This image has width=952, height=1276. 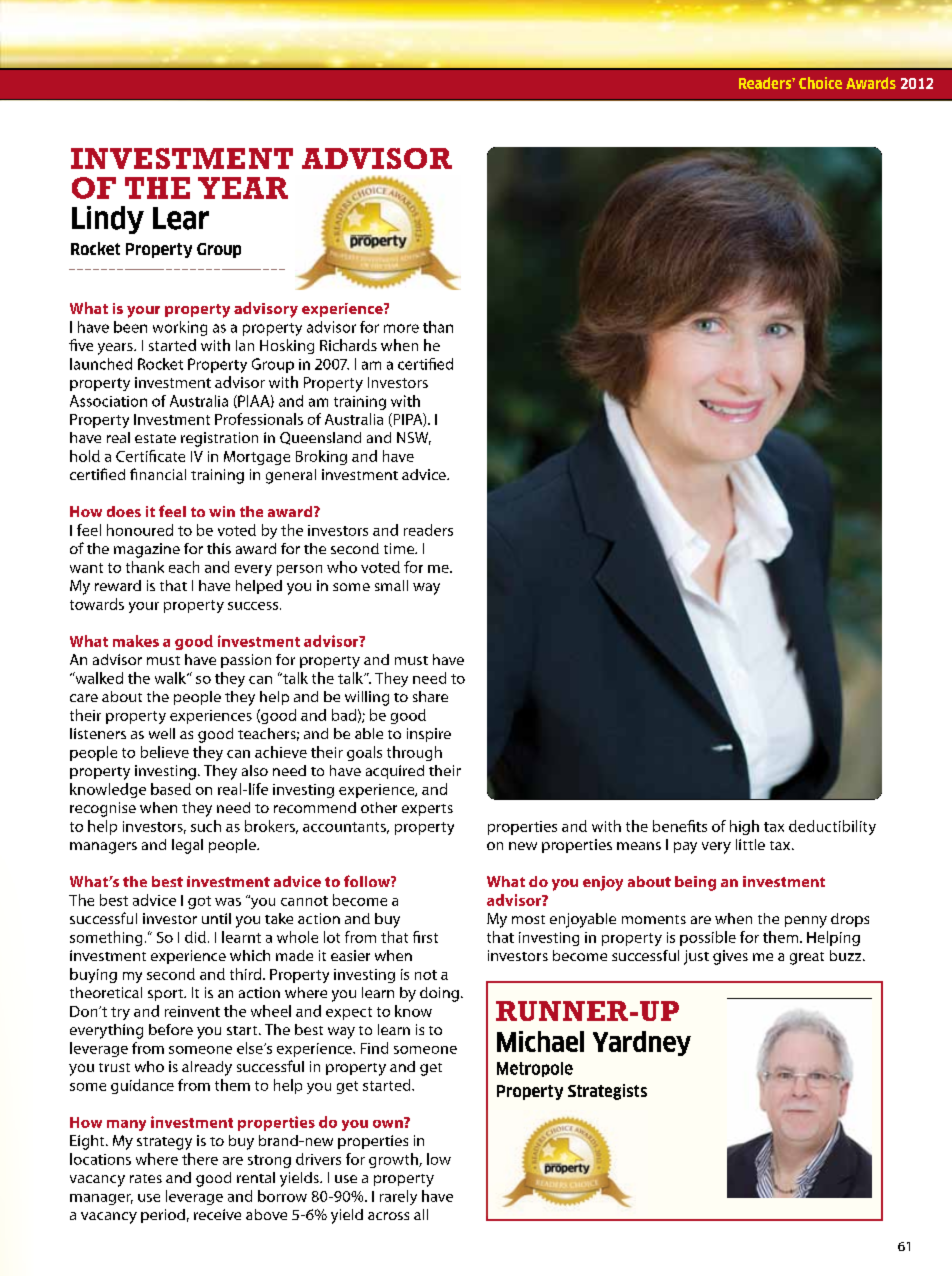 What do you see at coordinates (744, 827) in the image?
I see `high` at bounding box center [744, 827].
